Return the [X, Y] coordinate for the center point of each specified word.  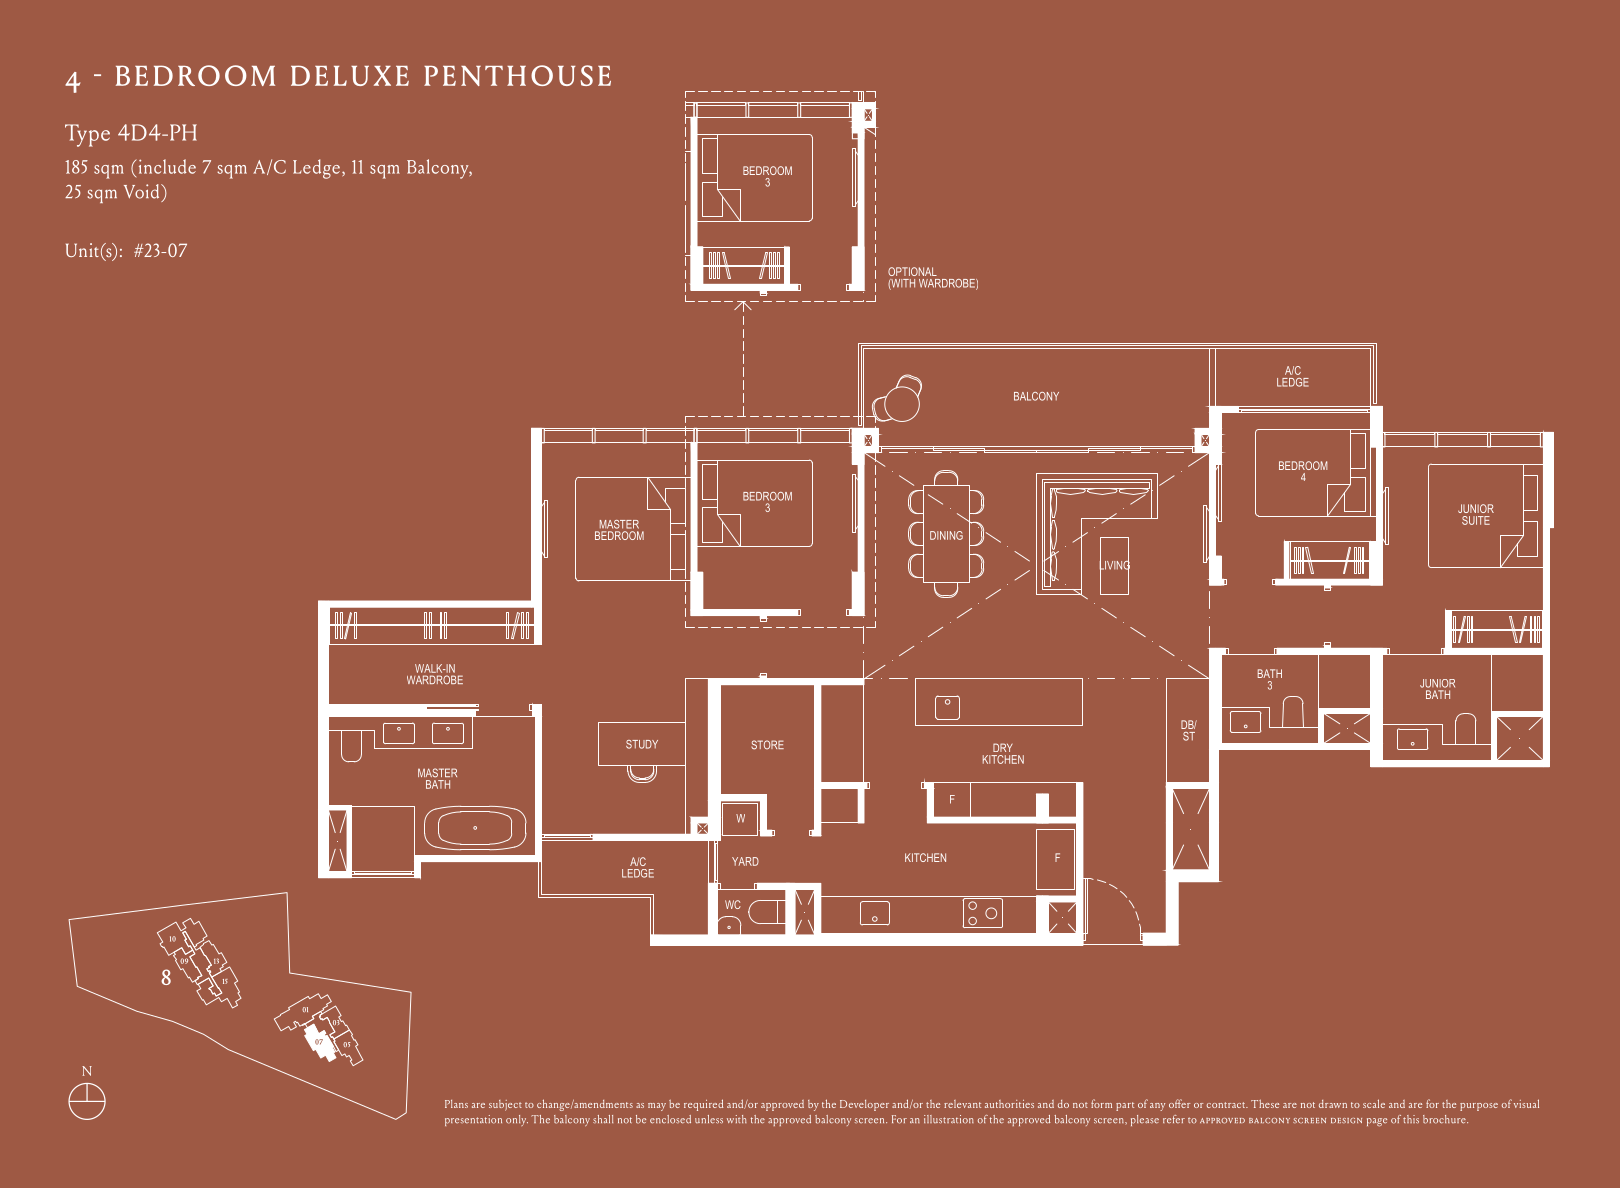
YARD [745, 861]
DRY [1003, 747]
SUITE [1476, 520]
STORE [767, 745]
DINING [946, 535]
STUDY [642, 744]
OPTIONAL [912, 271]
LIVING [1115, 565]
